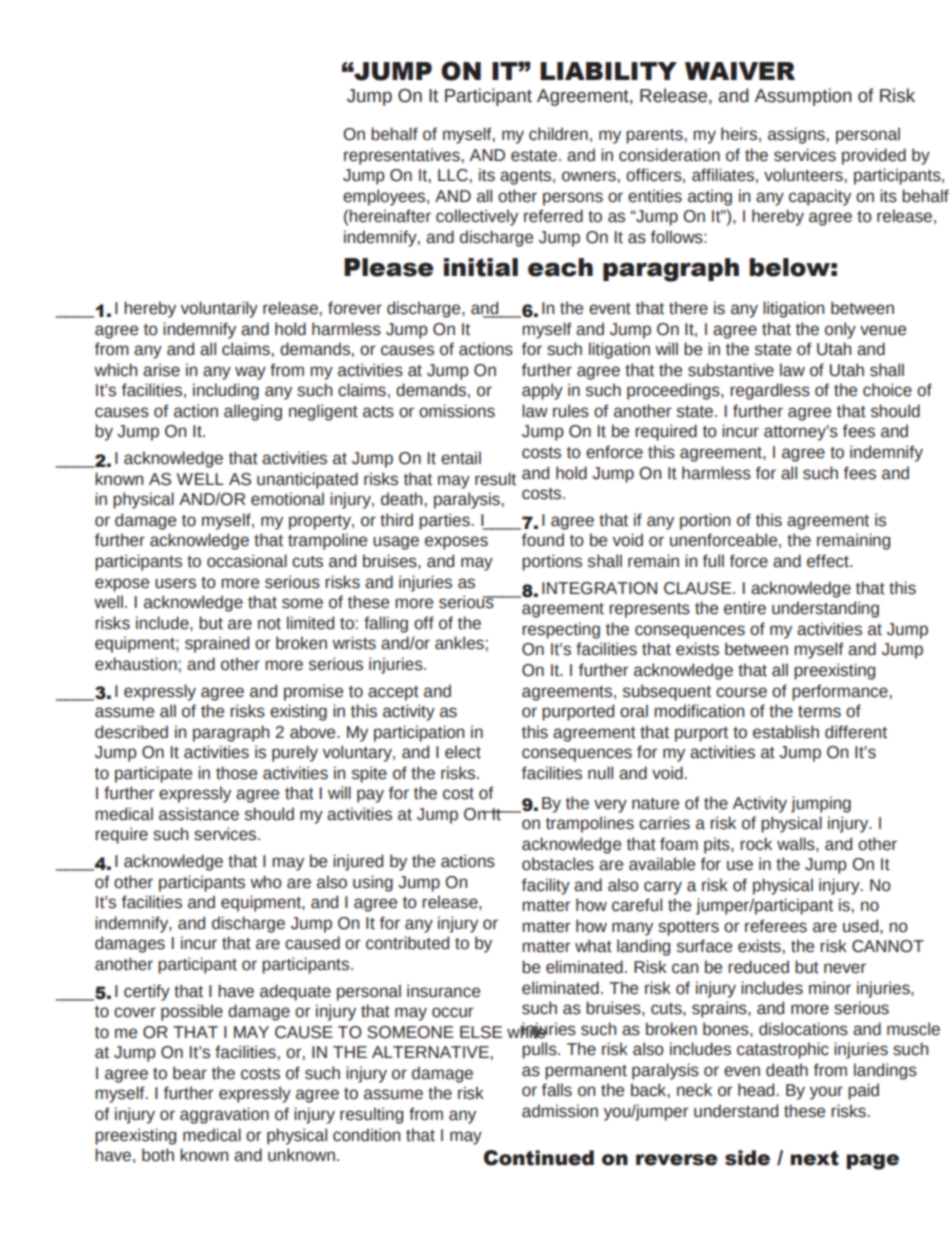 This screenshot has height=1233, width=952. What do you see at coordinates (840, 330) in the screenshot?
I see `only` at bounding box center [840, 330].
